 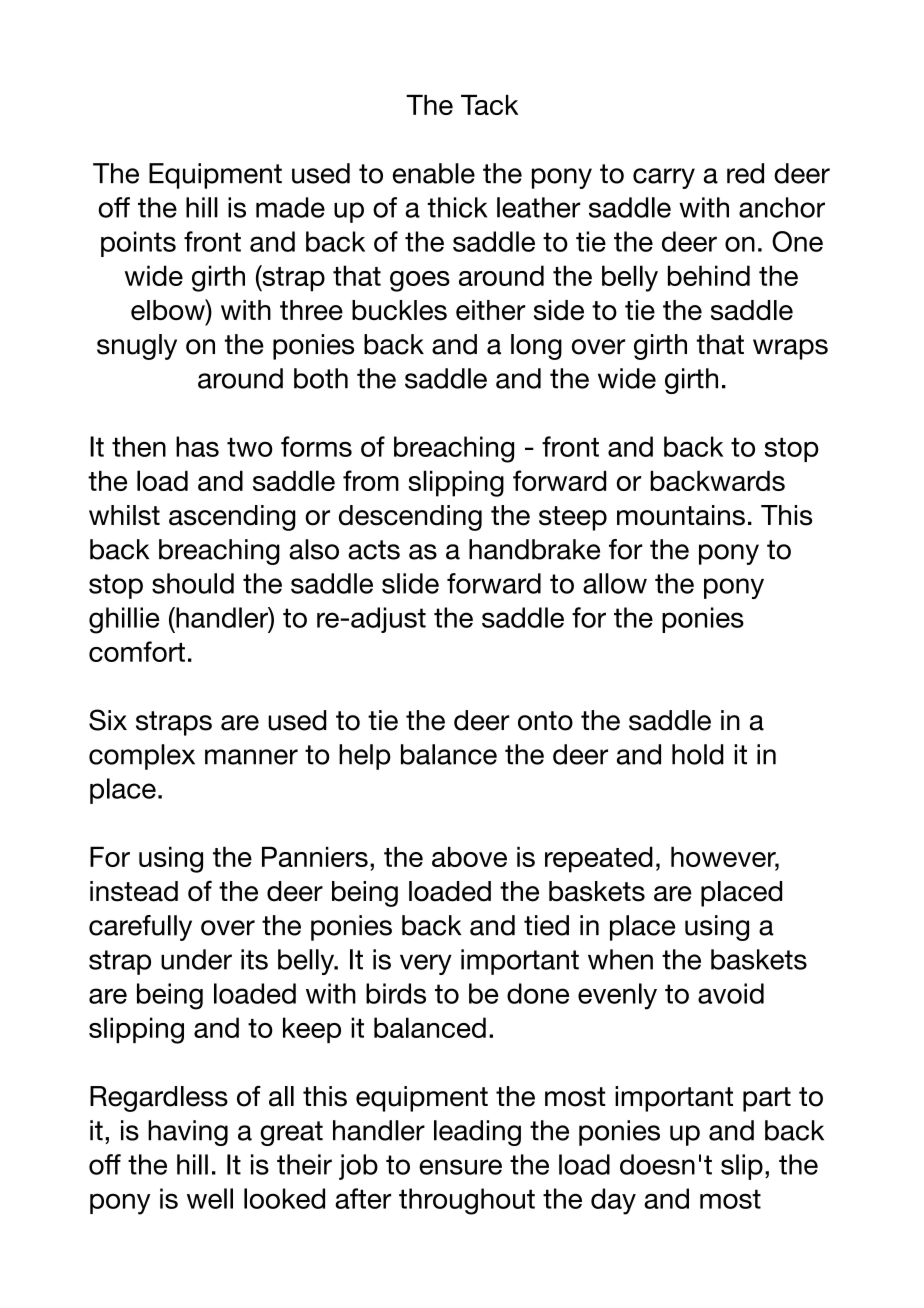 I want to click on red, so click(x=745, y=173).
